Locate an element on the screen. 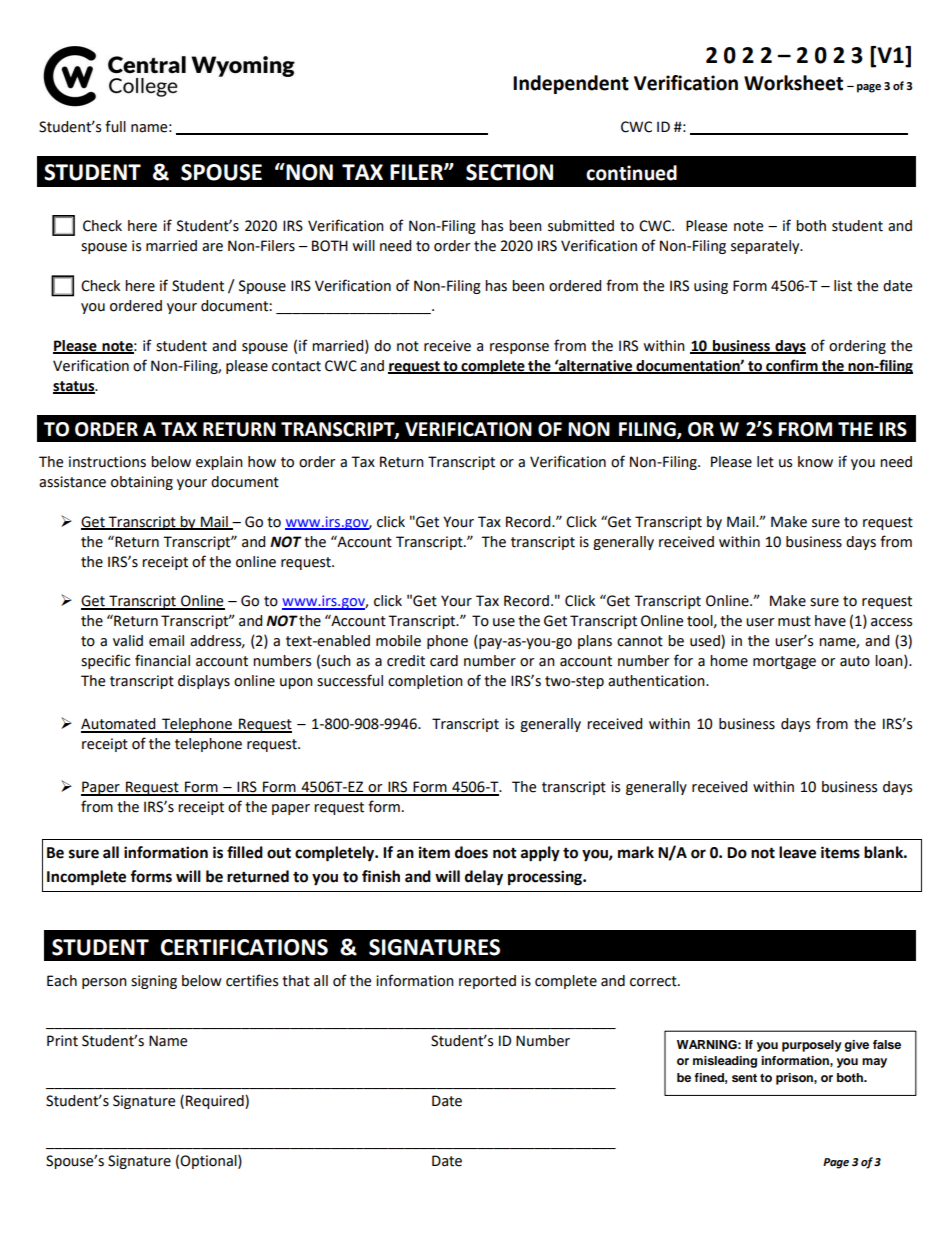  status is located at coordinates (75, 387).
